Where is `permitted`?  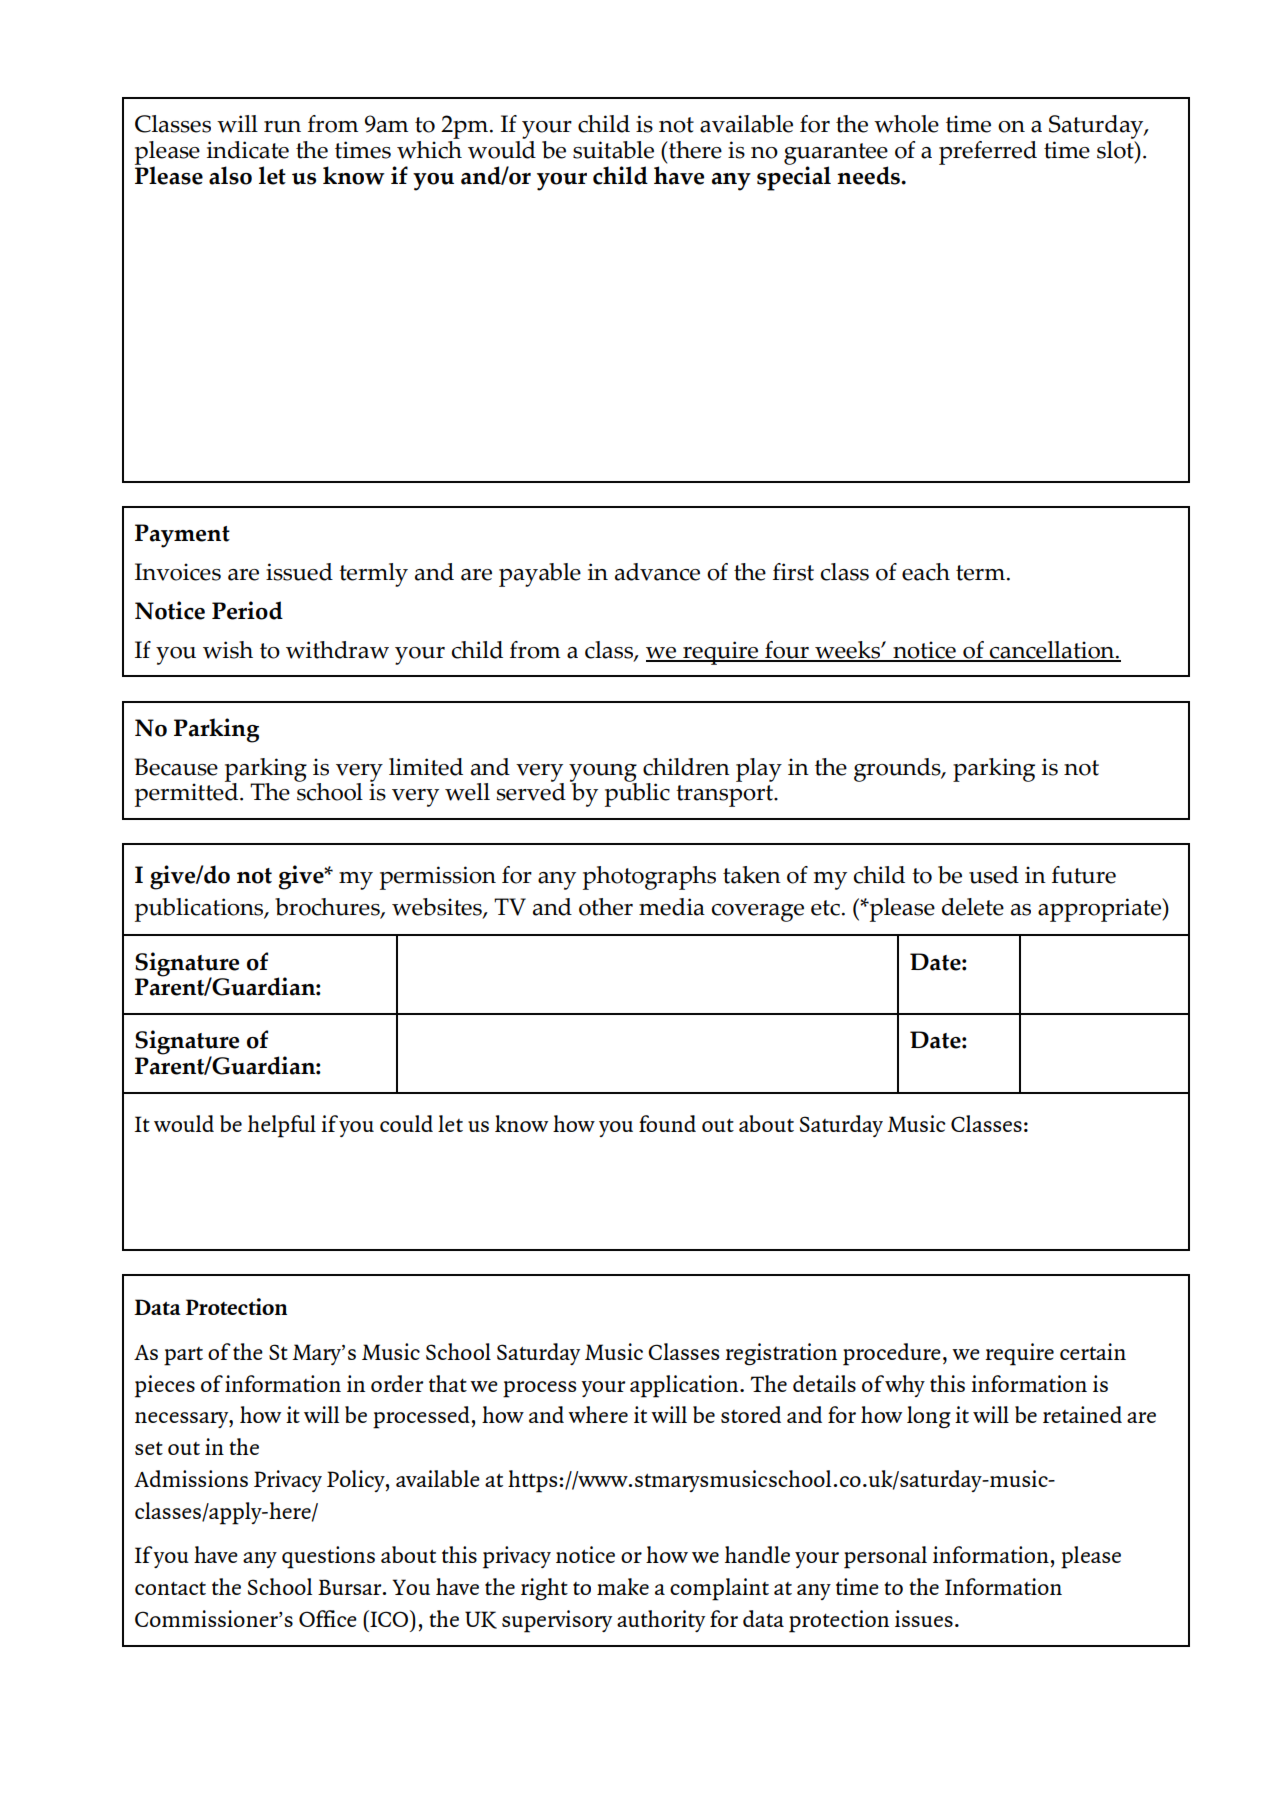
permitted is located at coordinates (188, 794).
